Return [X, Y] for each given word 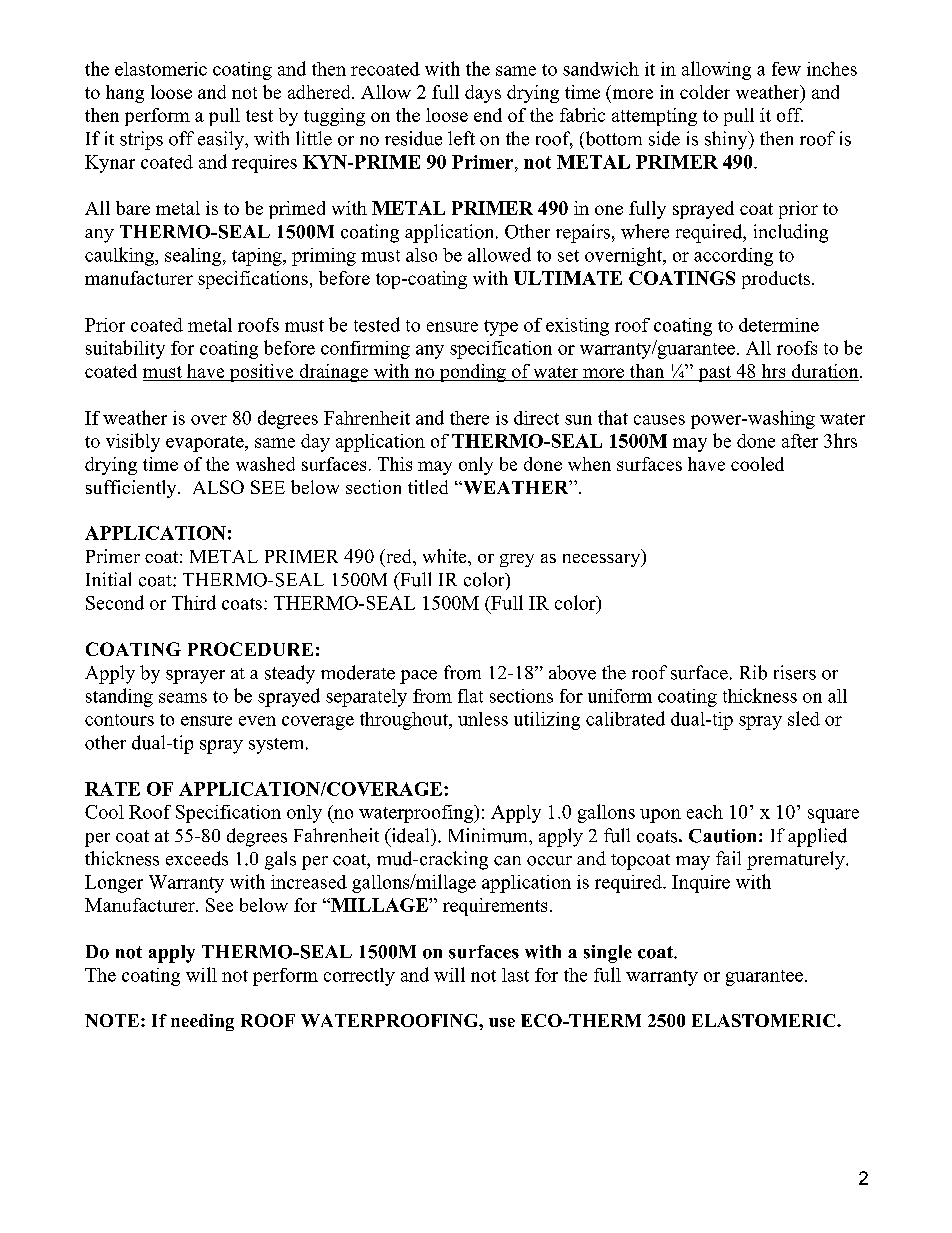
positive [261, 373]
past [715, 374]
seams [183, 698]
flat [470, 696]
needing [202, 1022]
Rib [753, 672]
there [469, 418]
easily [222, 140]
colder [705, 92]
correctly [359, 977]
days [483, 94]
